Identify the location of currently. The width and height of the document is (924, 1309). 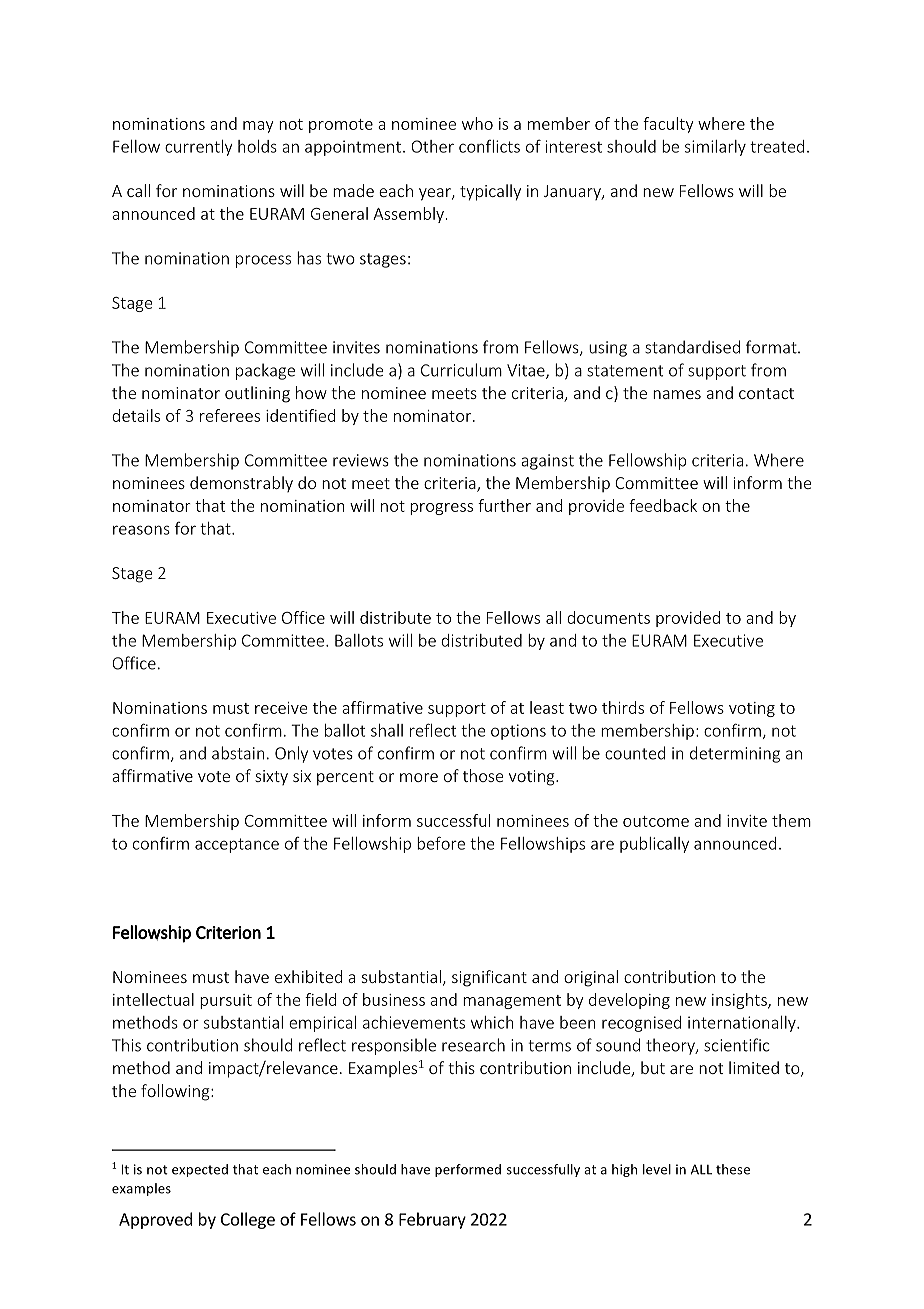
(199, 148).
